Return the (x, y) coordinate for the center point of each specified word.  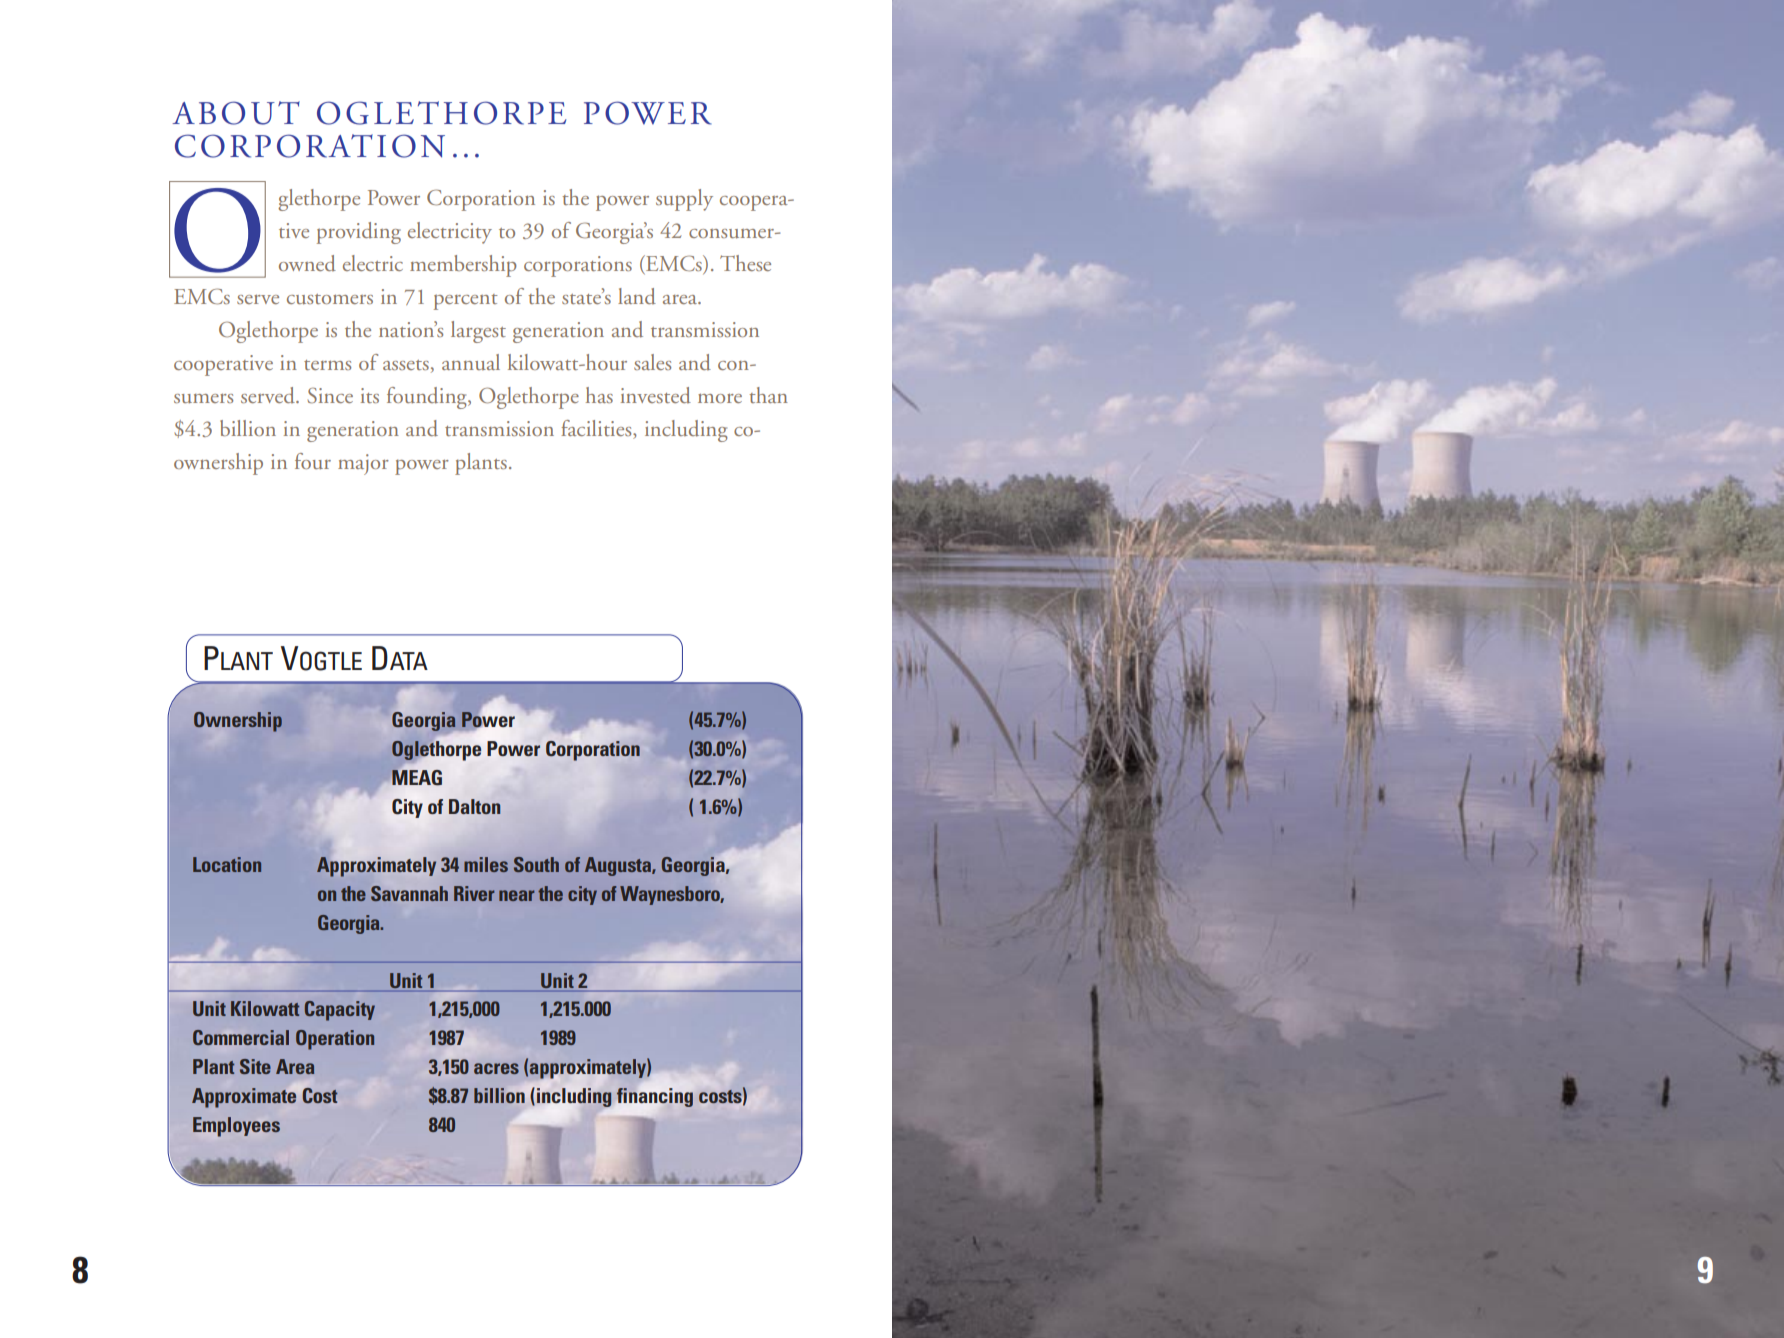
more (720, 398)
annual (471, 362)
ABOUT (236, 113)
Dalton (475, 806)
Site (255, 1066)
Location (227, 864)
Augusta (619, 866)
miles (486, 864)
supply (684, 200)
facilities (597, 429)
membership (463, 266)
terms (327, 365)
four (313, 461)
